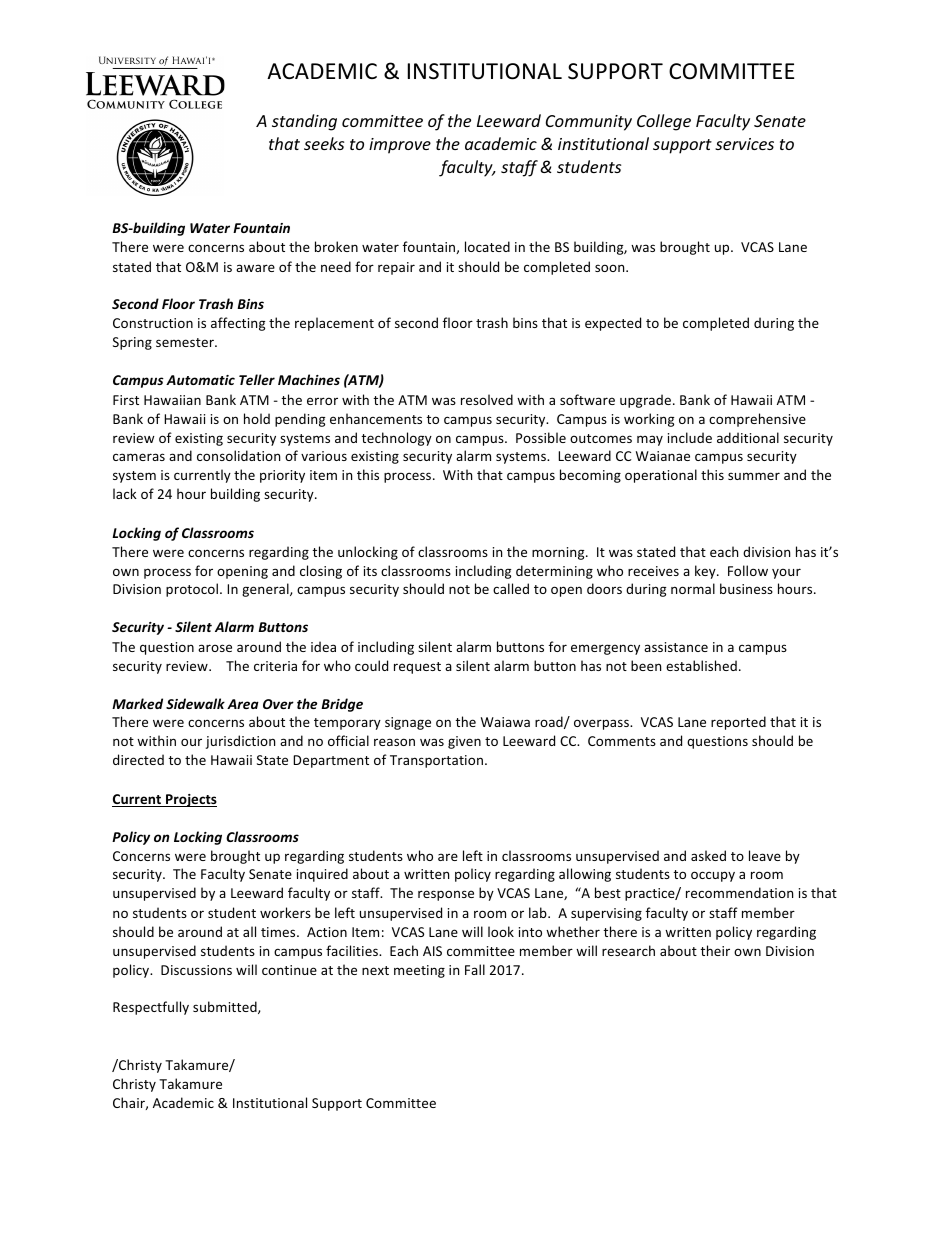  I want to click on operational, so click(661, 476).
